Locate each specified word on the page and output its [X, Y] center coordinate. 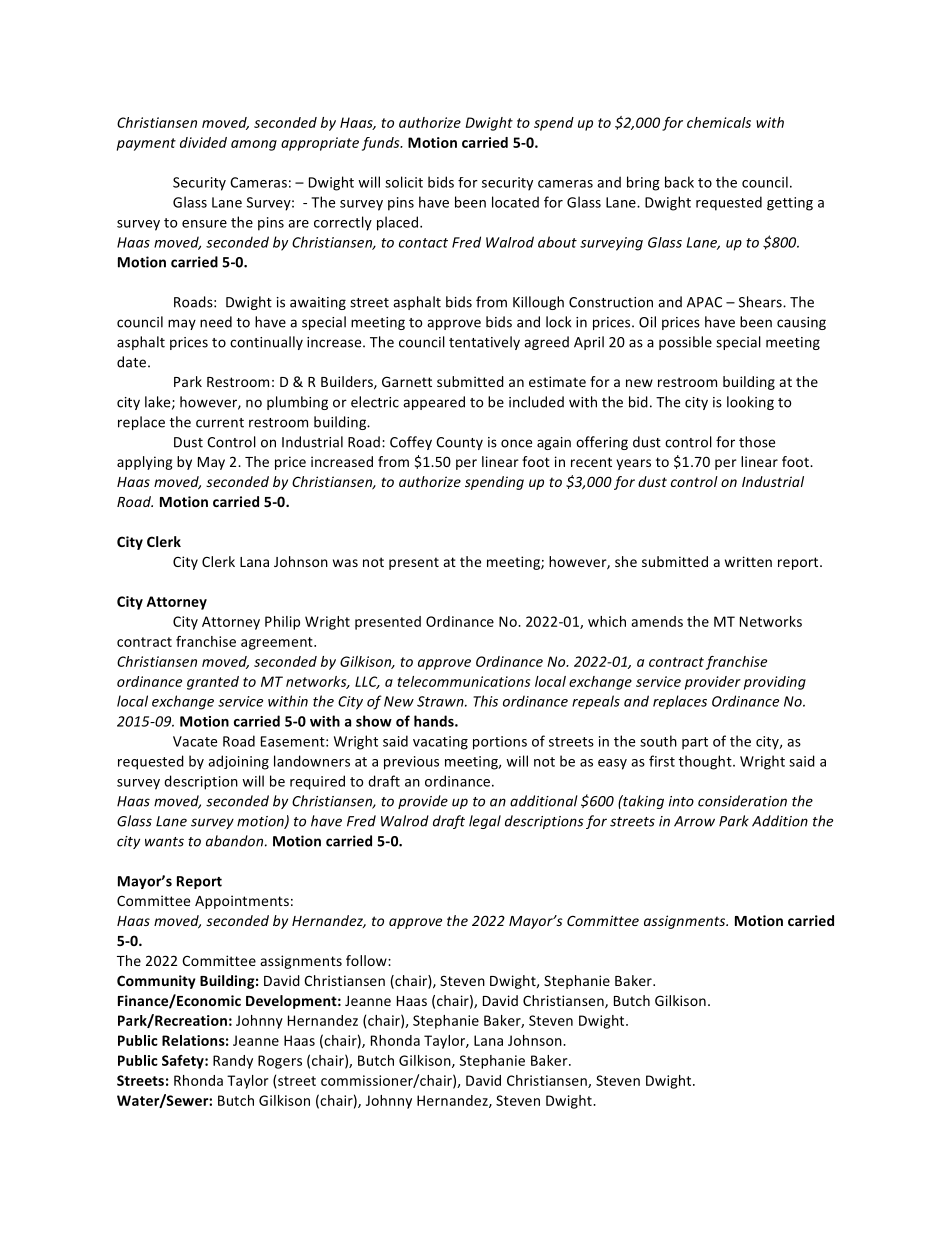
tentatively [484, 343]
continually [266, 343]
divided [203, 142]
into [681, 801]
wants [164, 842]
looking [750, 403]
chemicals [719, 122]
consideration [742, 801]
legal [485, 822]
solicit [404, 182]
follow [367, 960]
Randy [233, 1062]
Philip [282, 623]
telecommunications [464, 681]
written [748, 561]
